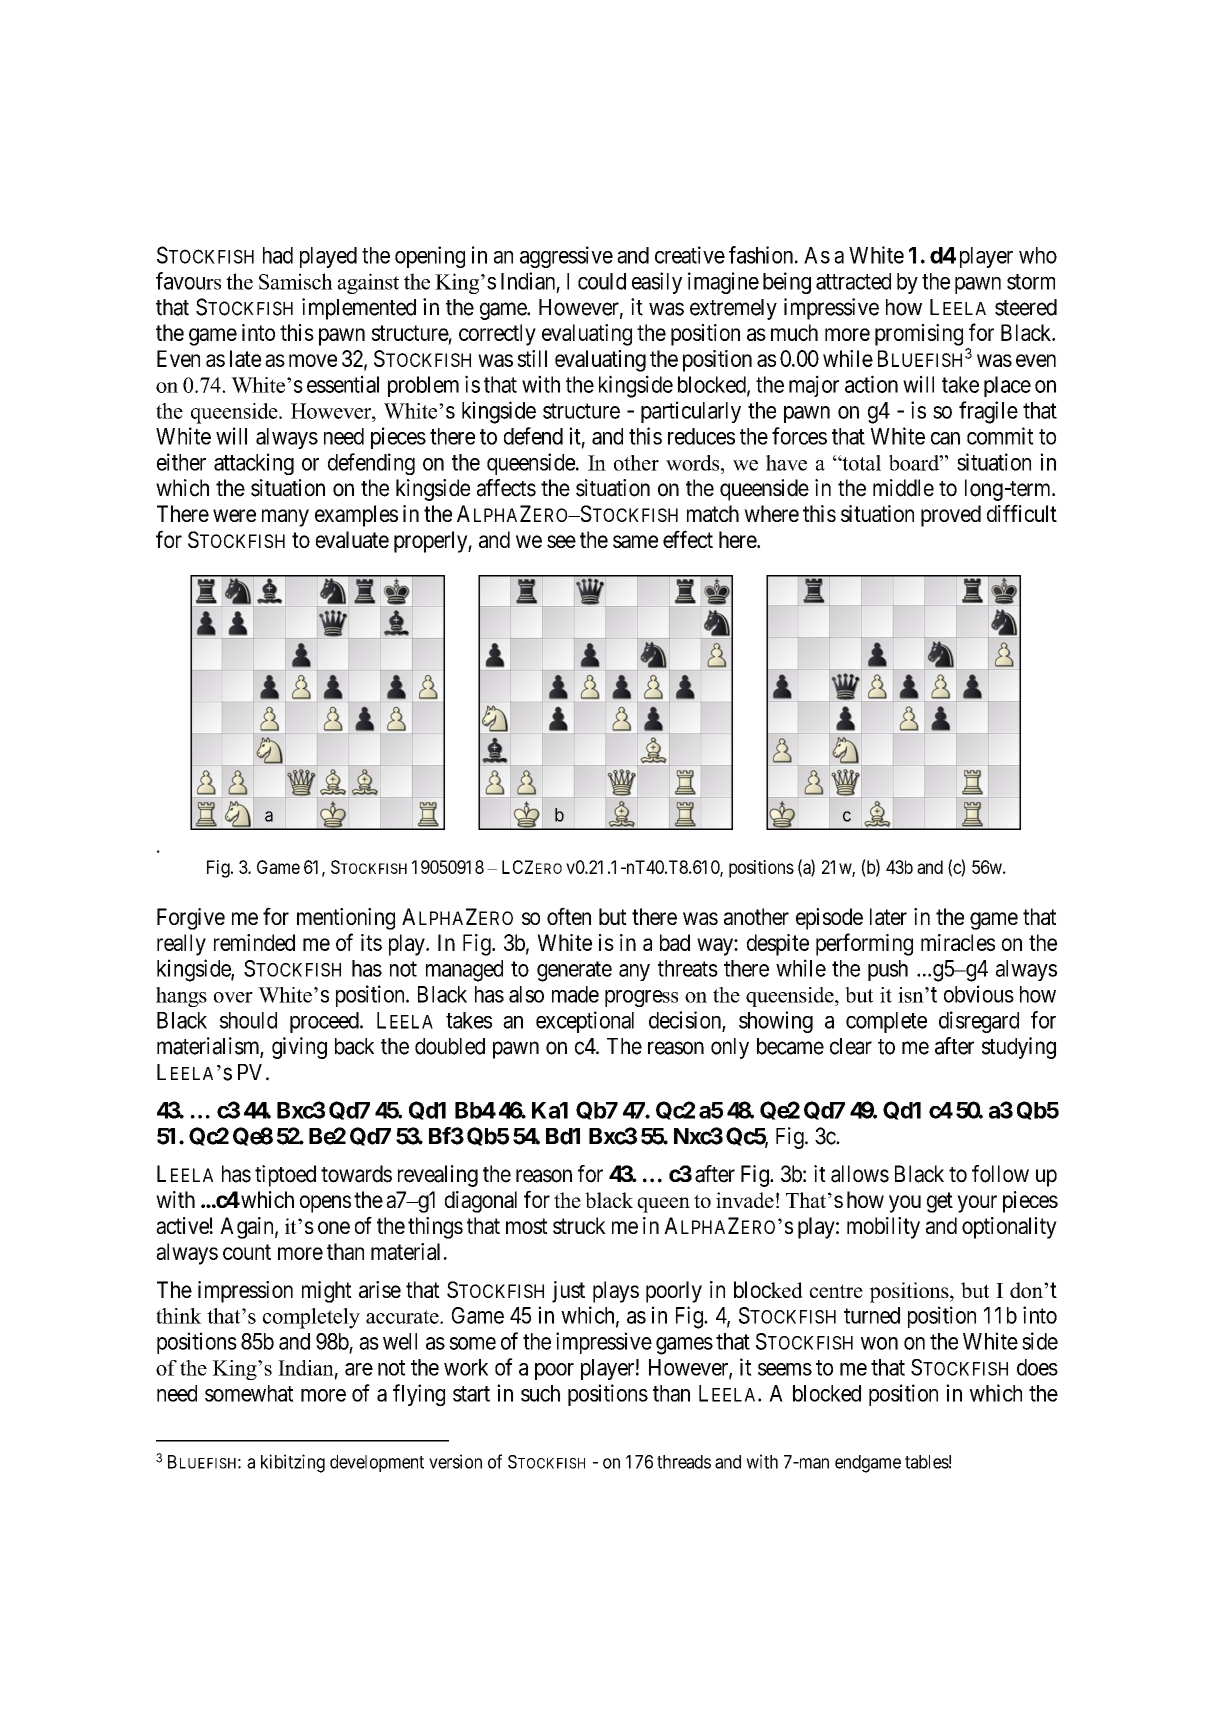 The width and height of the page is (1212, 1715). What do you see at coordinates (540, 1393) in the page?
I see `such` at bounding box center [540, 1393].
